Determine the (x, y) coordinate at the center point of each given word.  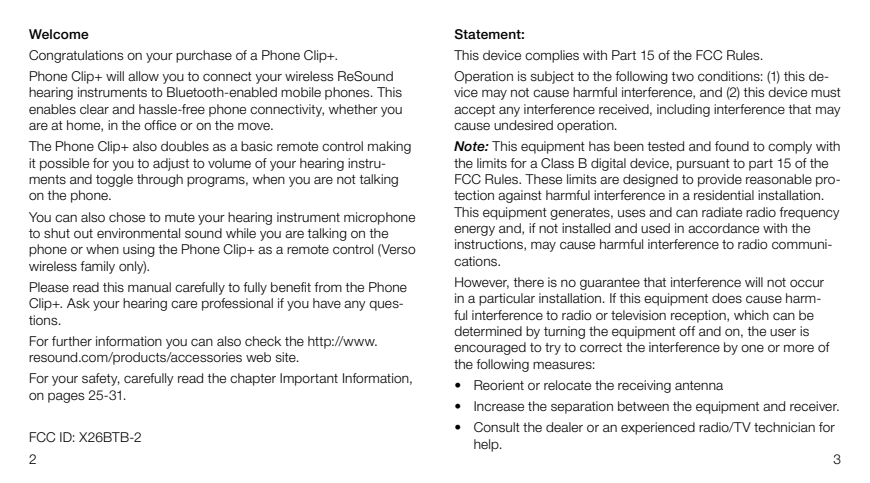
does (727, 298)
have (327, 303)
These (543, 179)
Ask (78, 303)
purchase (204, 56)
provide (720, 180)
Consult (497, 427)
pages (66, 397)
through (160, 180)
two (682, 76)
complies (552, 56)
